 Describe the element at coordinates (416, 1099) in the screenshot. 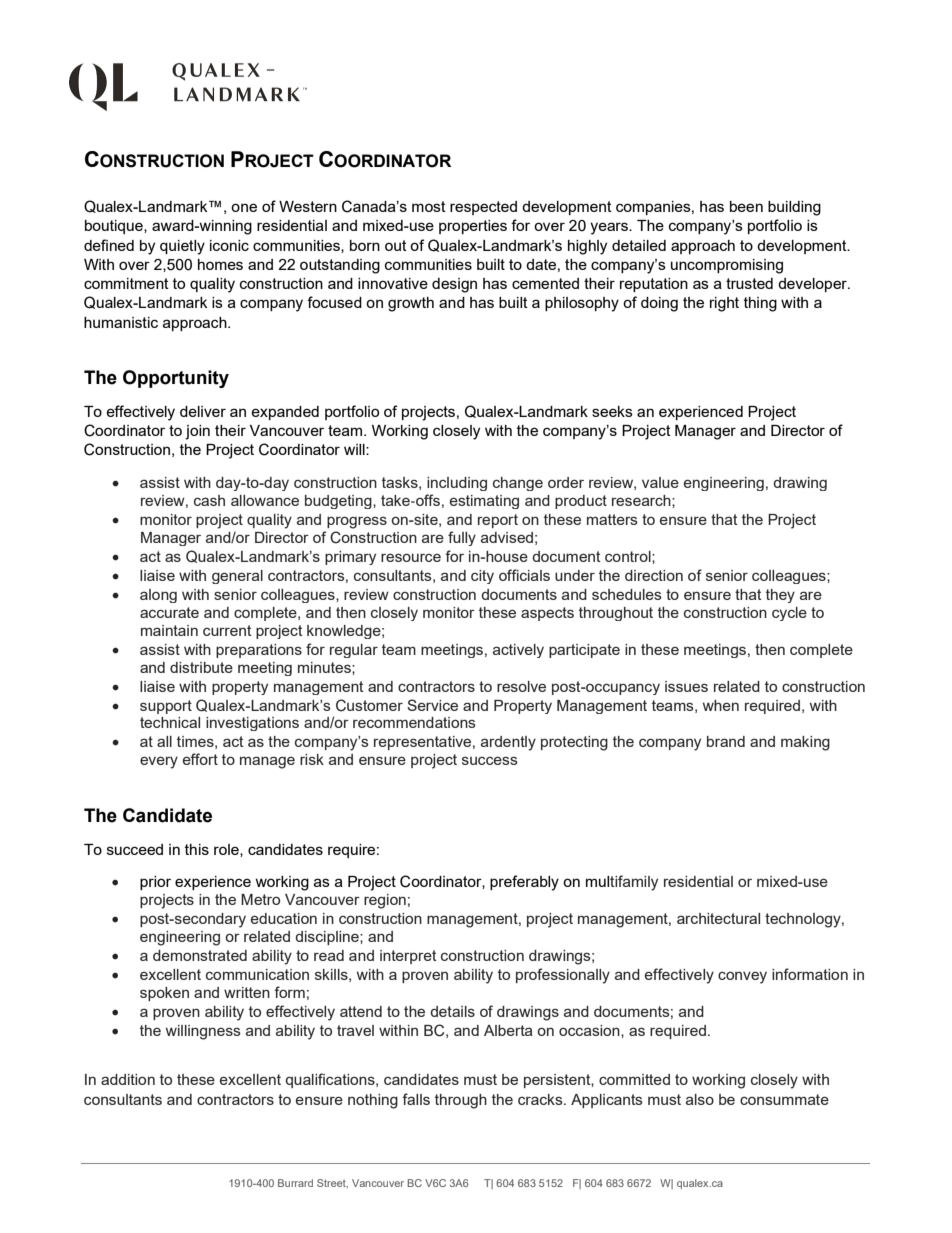

I see `falls` at that location.
